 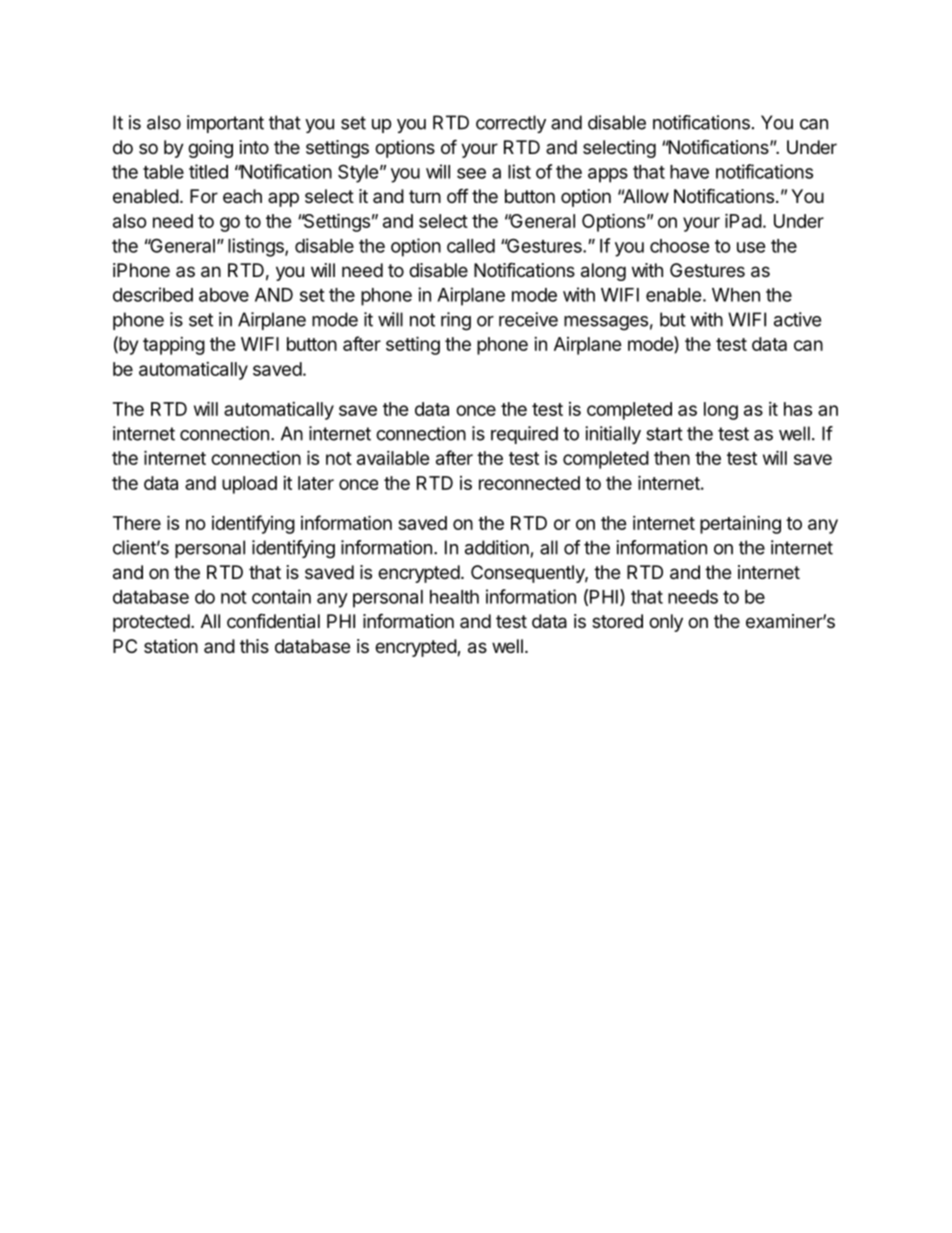 I want to click on this, so click(x=254, y=646).
